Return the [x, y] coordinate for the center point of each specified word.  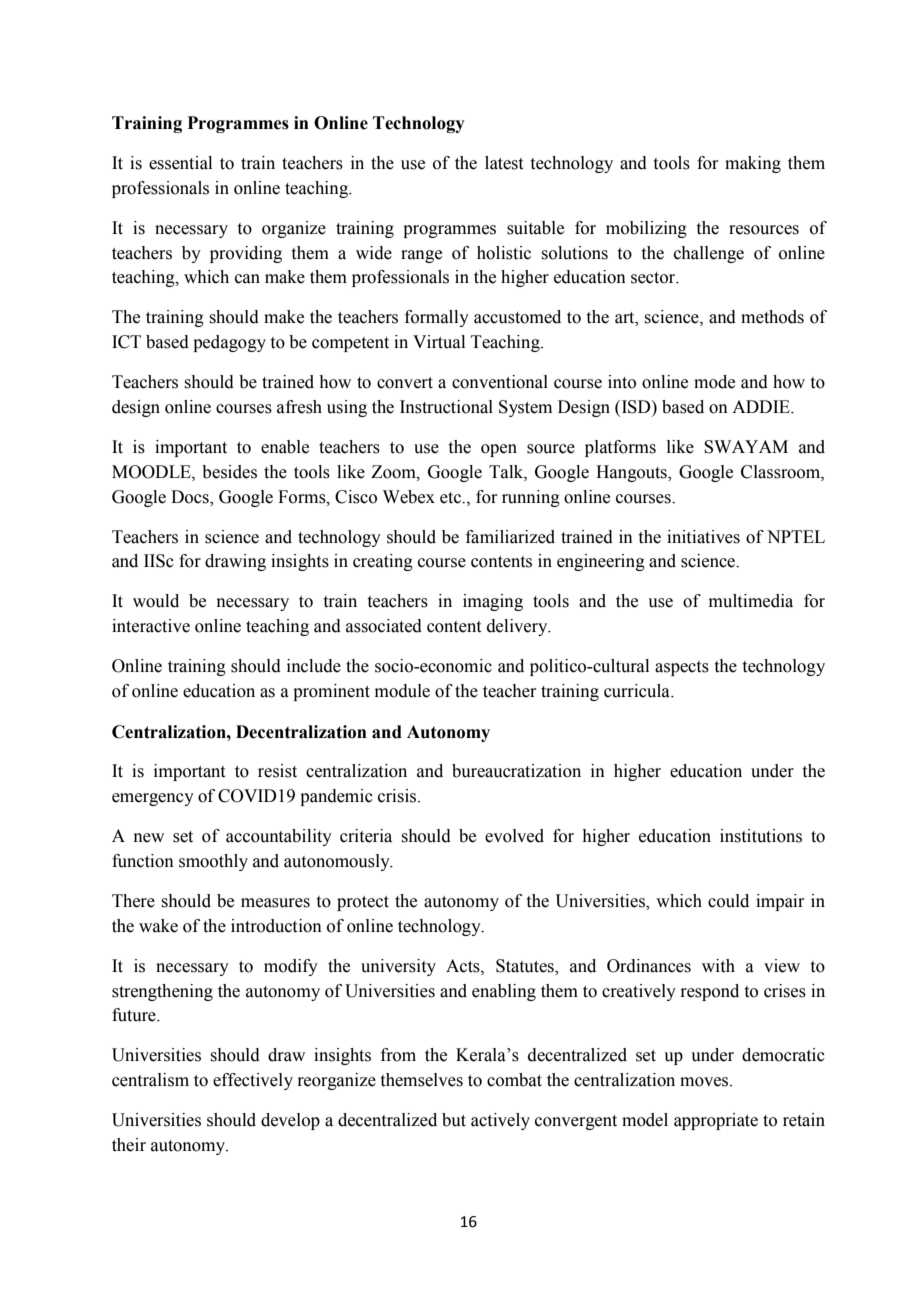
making [753, 164]
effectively [253, 1081]
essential [180, 163]
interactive [151, 626]
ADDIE [762, 406]
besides [229, 472]
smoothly [213, 862]
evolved [514, 836]
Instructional [446, 407]
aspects [682, 668]
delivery [518, 627]
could [728, 901]
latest [504, 163]
